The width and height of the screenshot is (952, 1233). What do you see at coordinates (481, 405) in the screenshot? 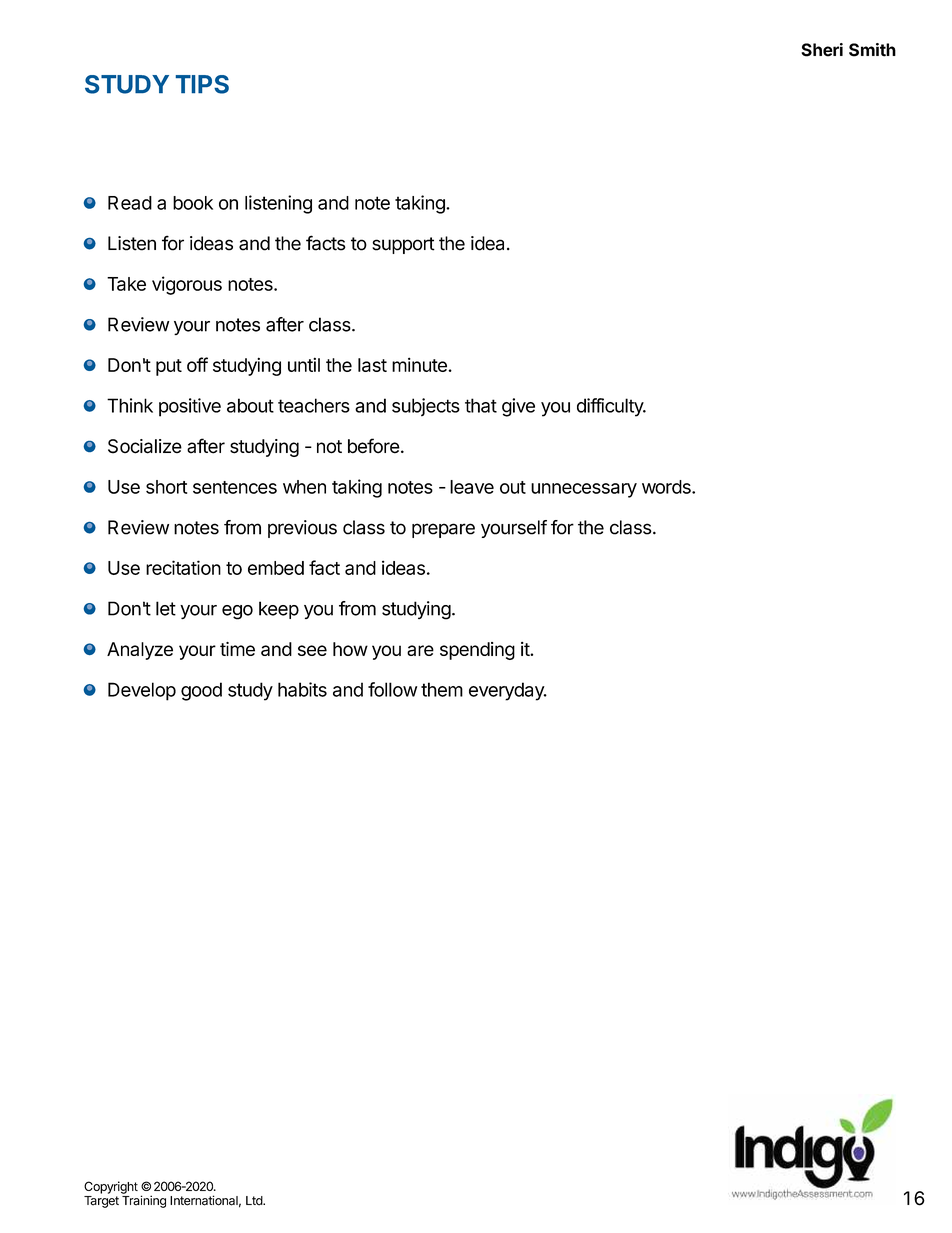
I see `that` at bounding box center [481, 405].
